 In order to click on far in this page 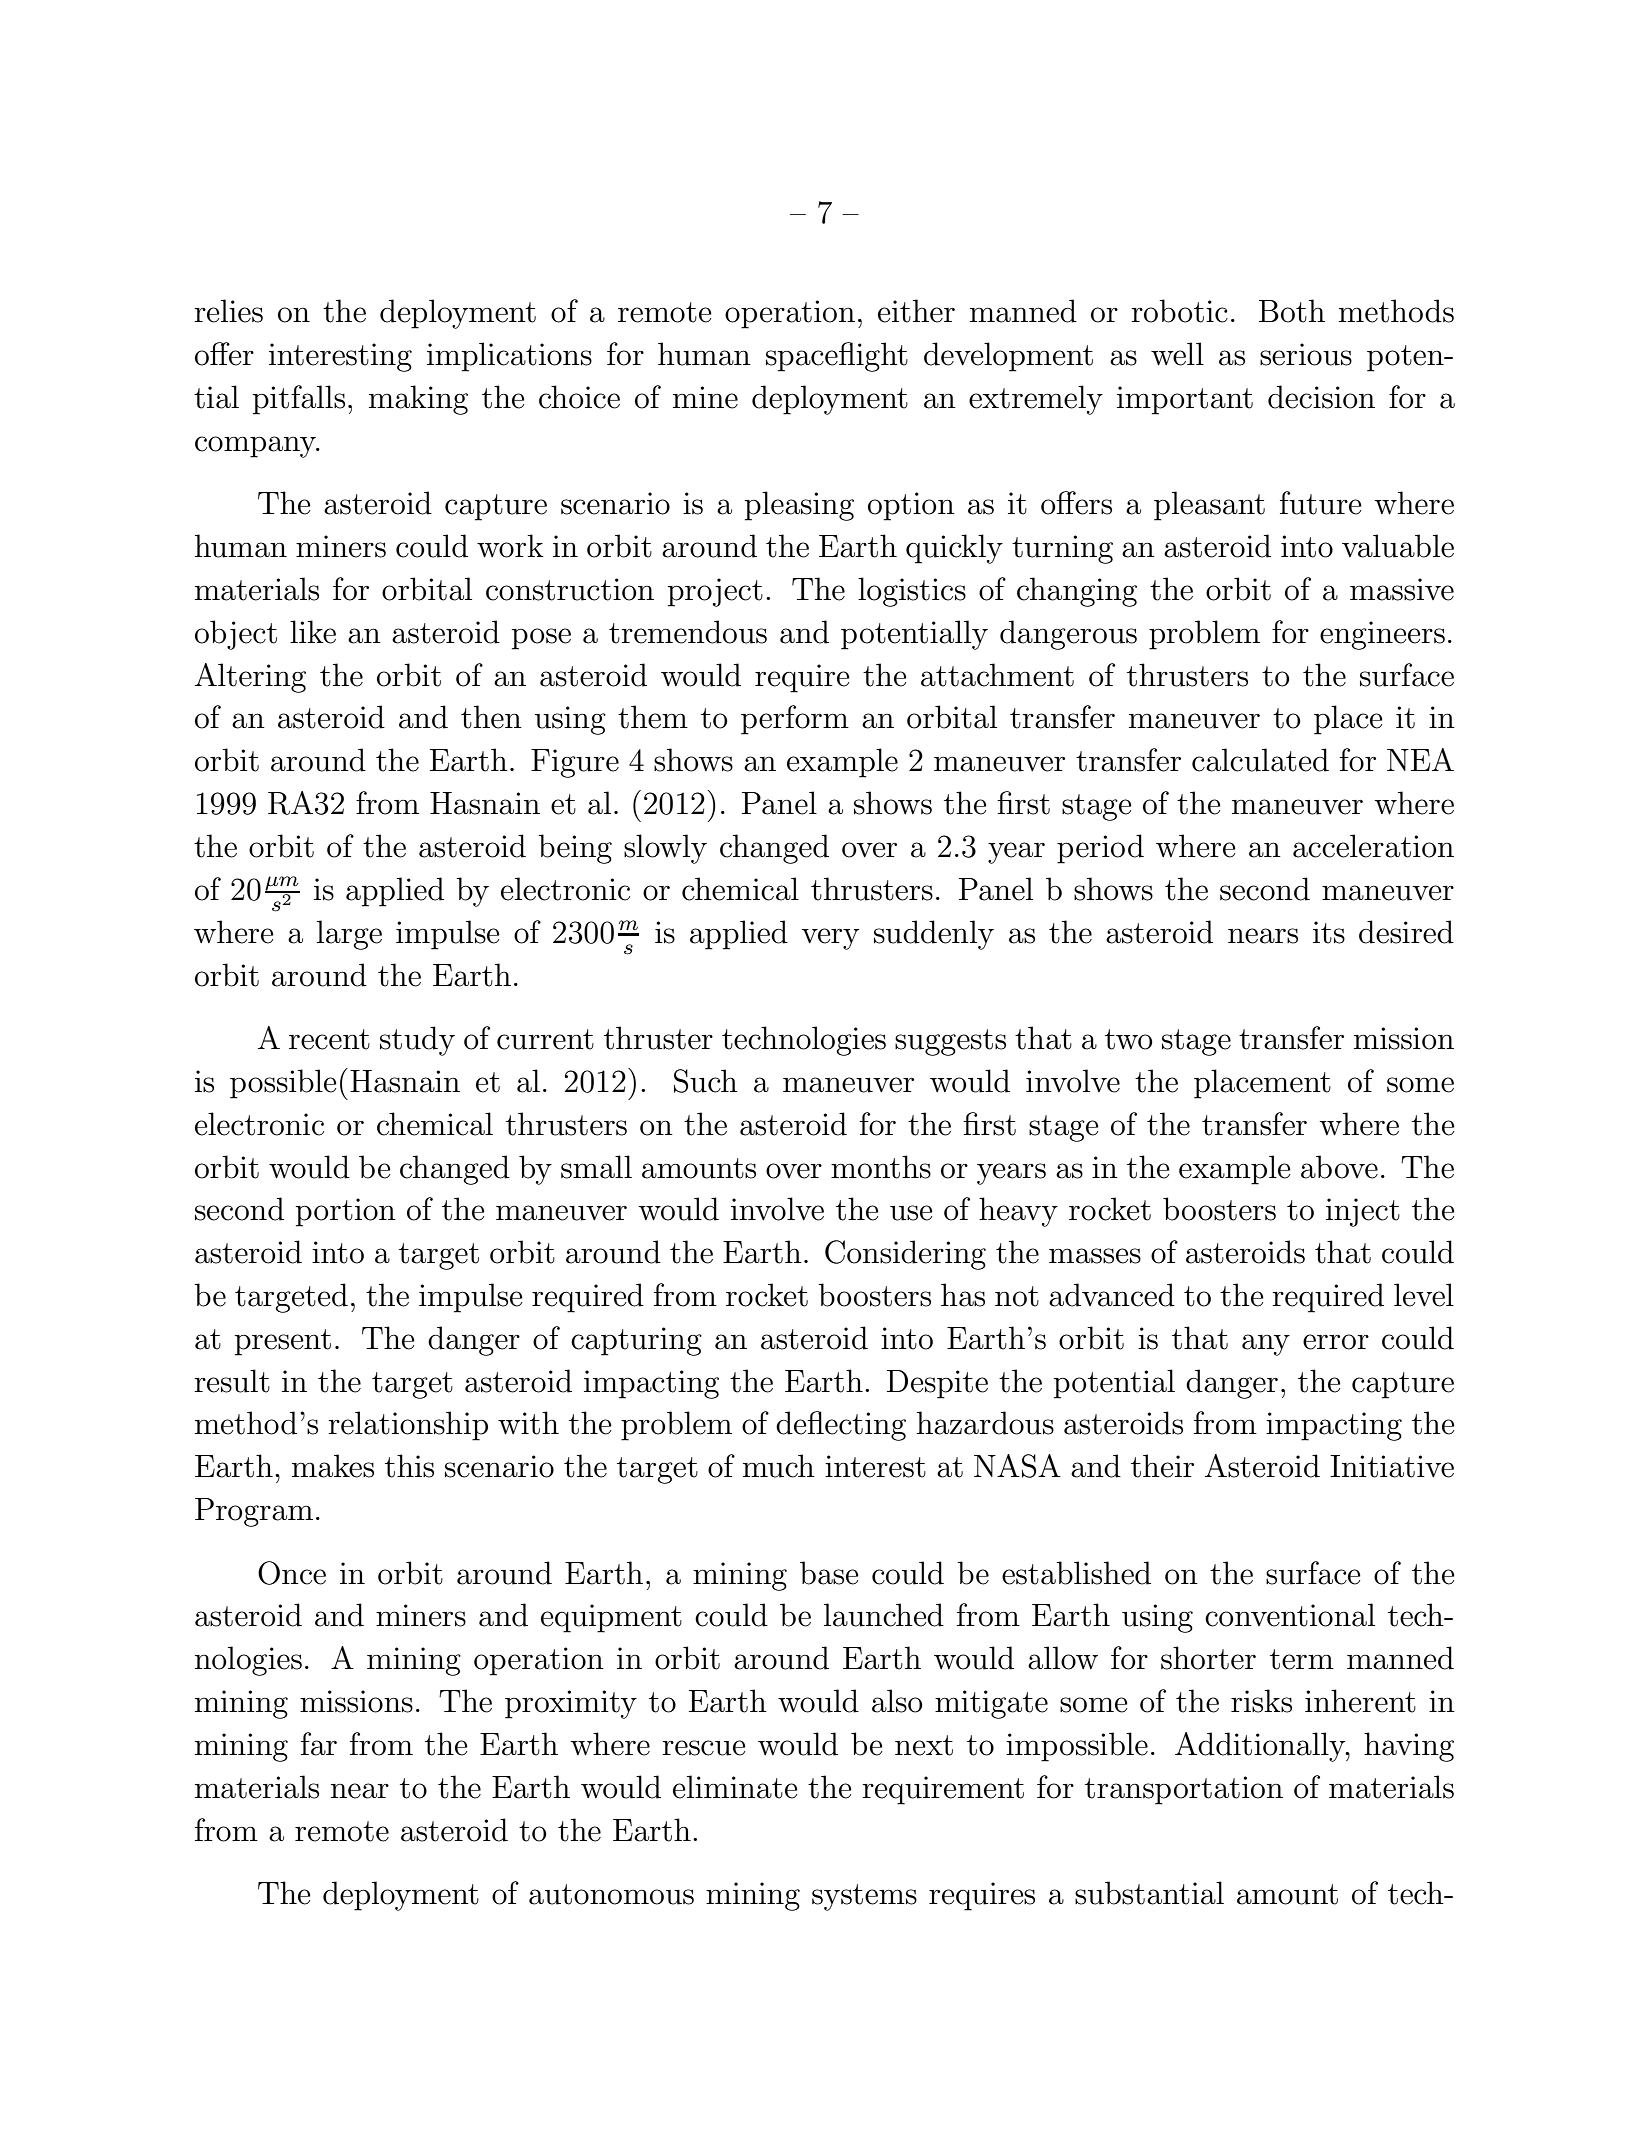, I will do `click(319, 1744)`.
